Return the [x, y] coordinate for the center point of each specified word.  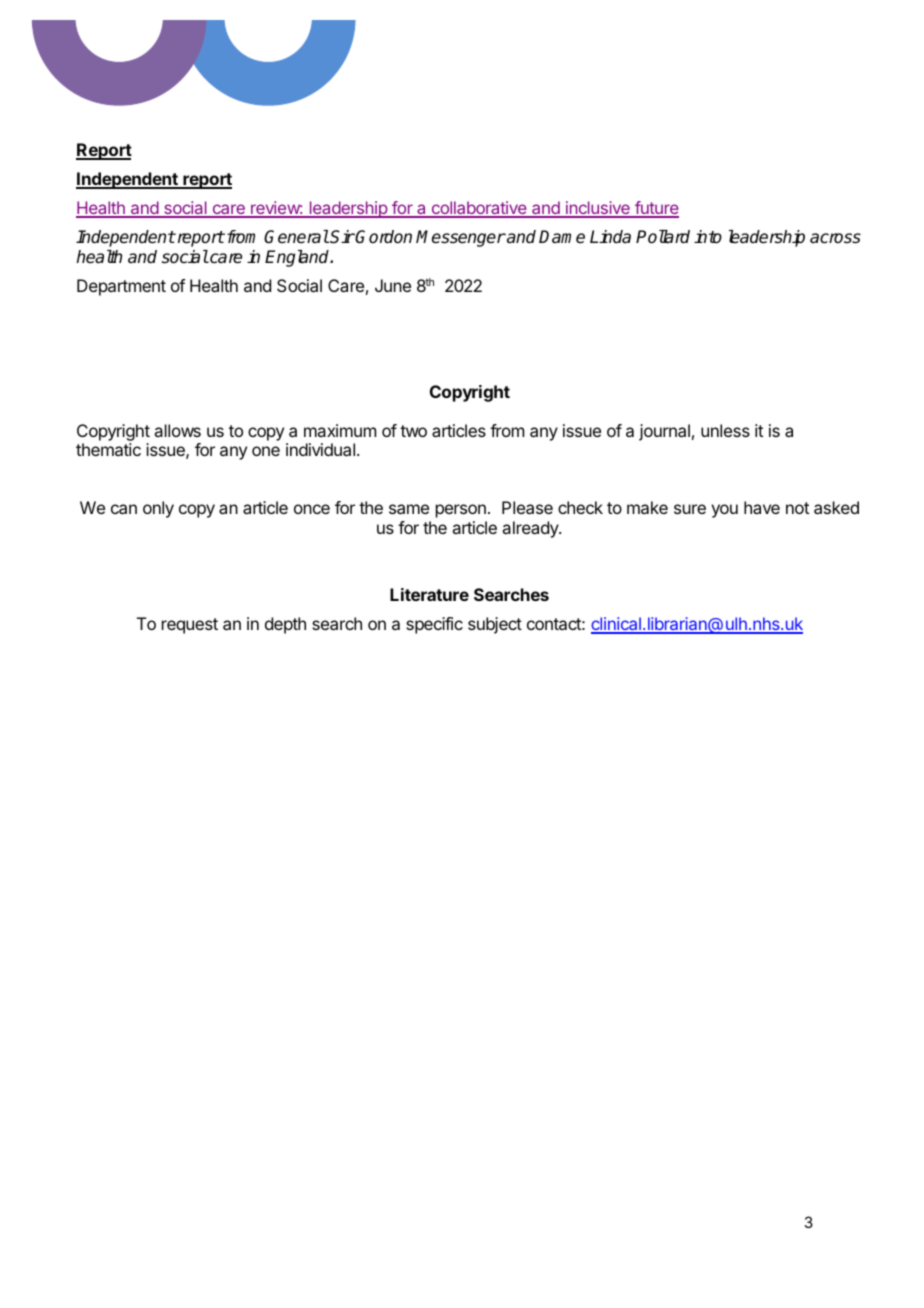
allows [177, 430]
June [393, 285]
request [190, 626]
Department [121, 287]
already [531, 529]
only [158, 509]
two [413, 431]
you [724, 511]
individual [320, 449]
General [296, 237]
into [708, 237]
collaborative [479, 209]
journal [664, 432]
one [266, 451]
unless [725, 430]
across [835, 238]
